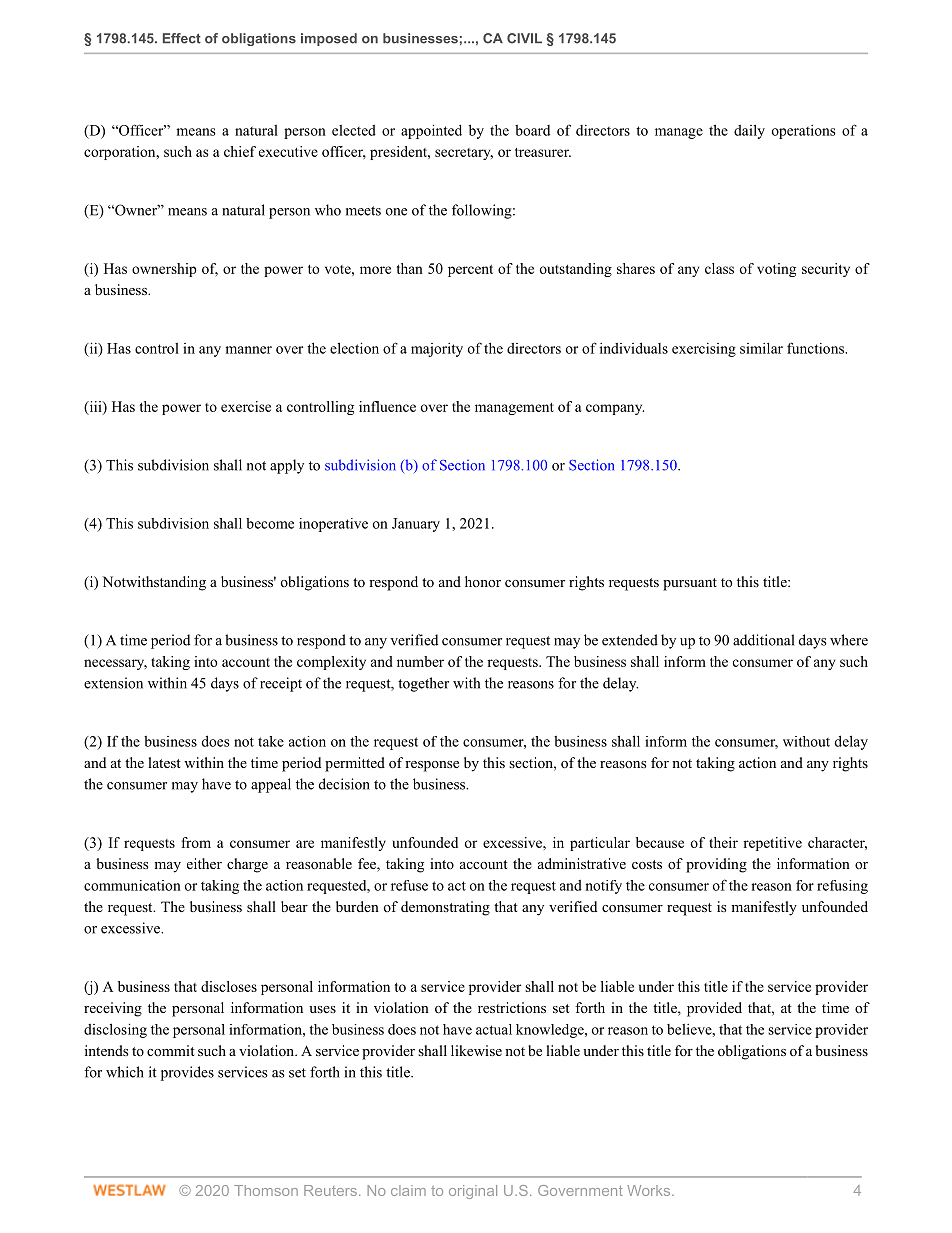  Describe the element at coordinates (483, 581) in the document. I see `honor` at that location.
